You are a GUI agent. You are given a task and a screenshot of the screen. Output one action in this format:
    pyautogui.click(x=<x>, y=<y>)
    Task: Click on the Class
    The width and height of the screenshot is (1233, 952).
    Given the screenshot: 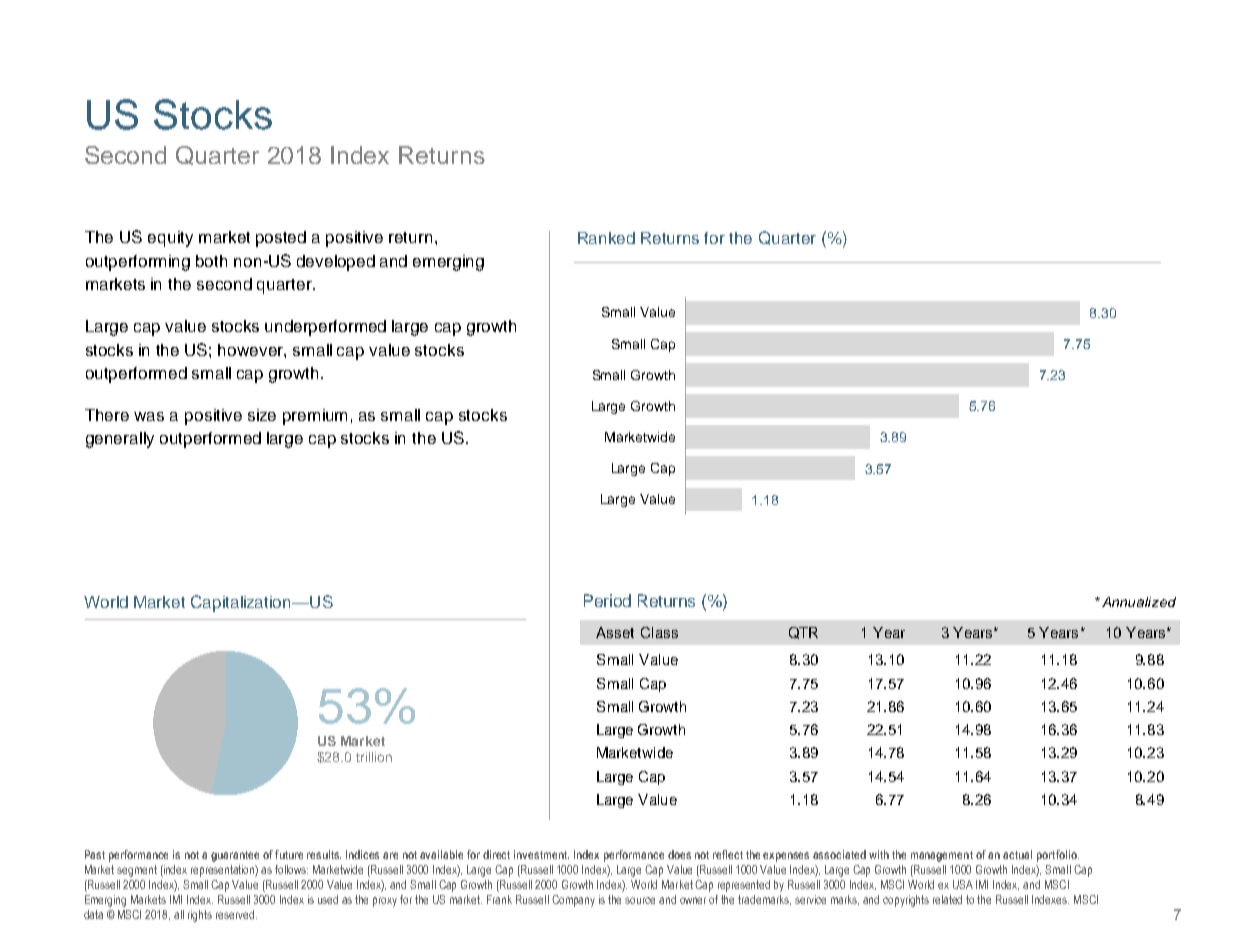 What is the action you would take?
    pyautogui.click(x=659, y=632)
